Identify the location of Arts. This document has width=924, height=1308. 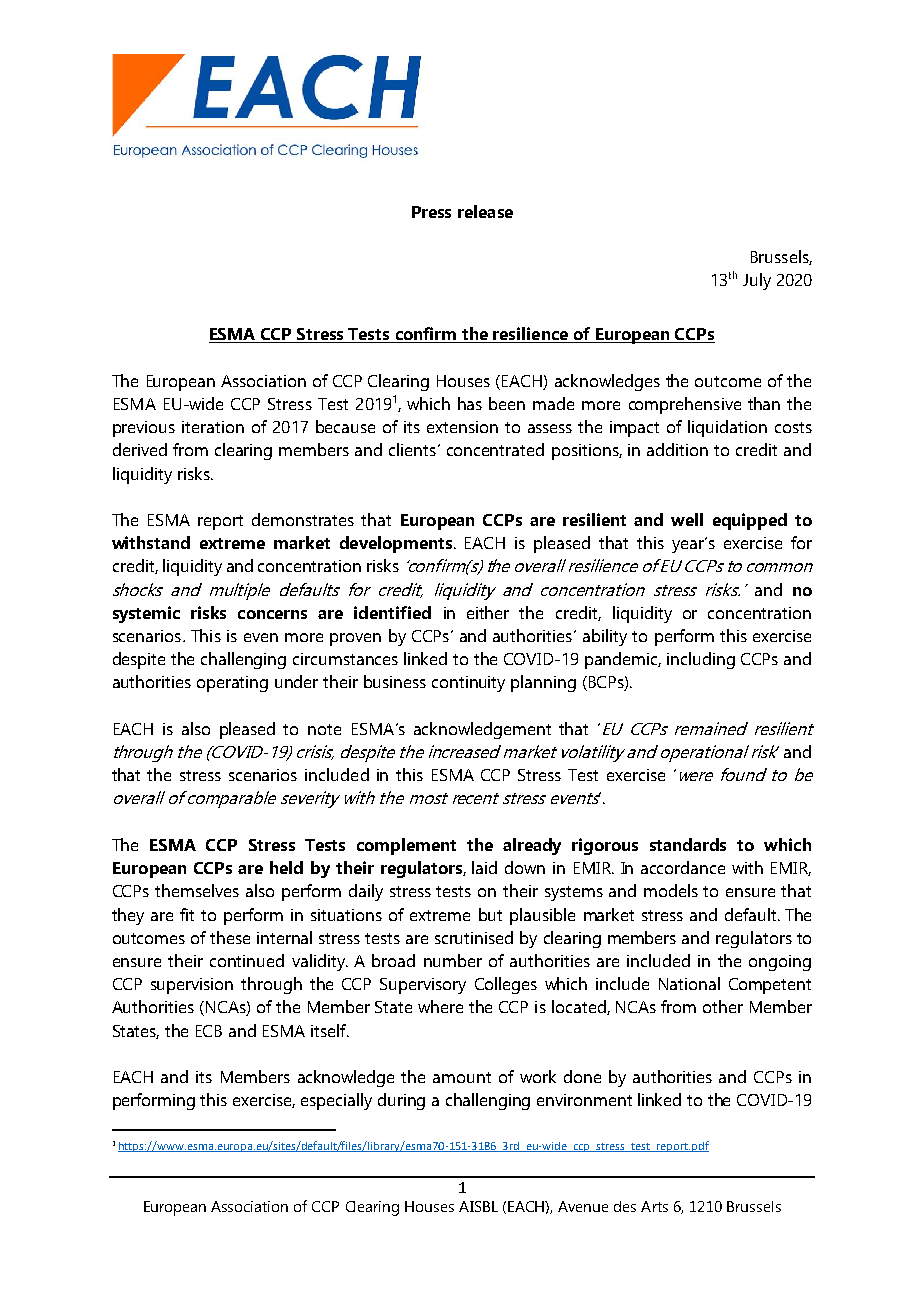
(654, 1206).
